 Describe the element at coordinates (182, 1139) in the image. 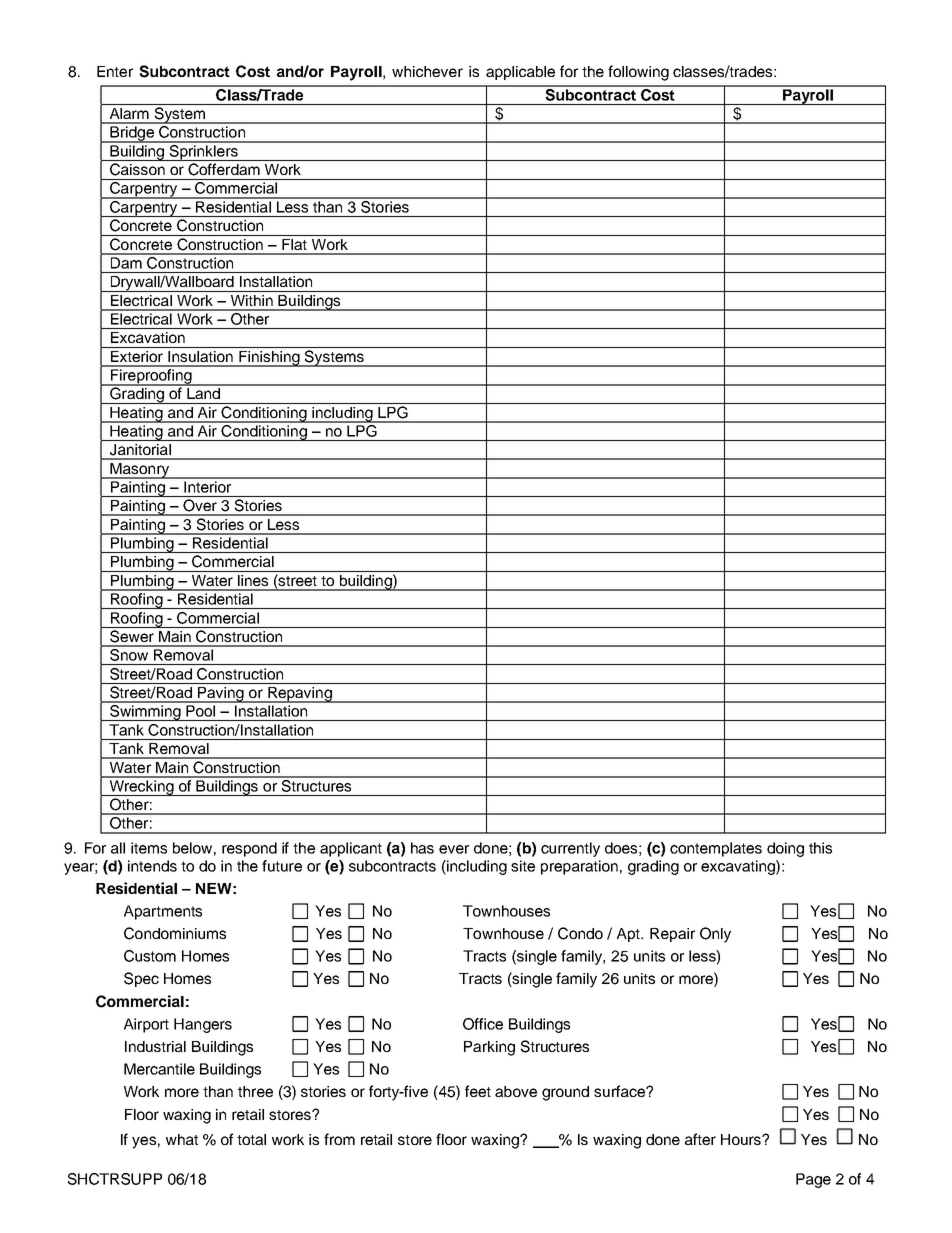

I see `what` at that location.
